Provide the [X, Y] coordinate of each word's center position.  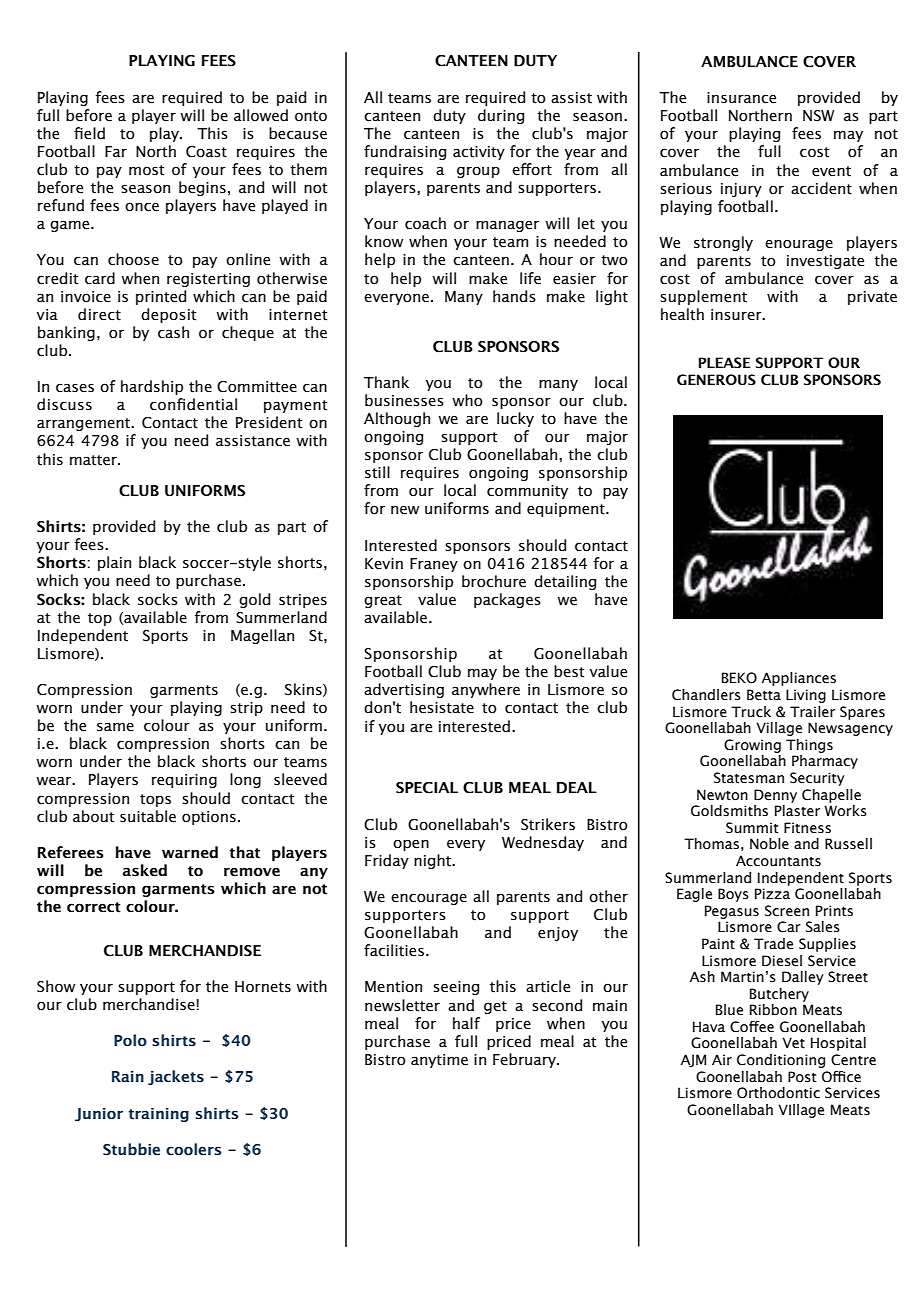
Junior [99, 1114]
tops [155, 800]
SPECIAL [427, 788]
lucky [515, 419]
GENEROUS [716, 380]
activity [479, 153]
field [89, 133]
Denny [775, 796]
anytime [439, 1061]
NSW [818, 116]
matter [94, 460]
